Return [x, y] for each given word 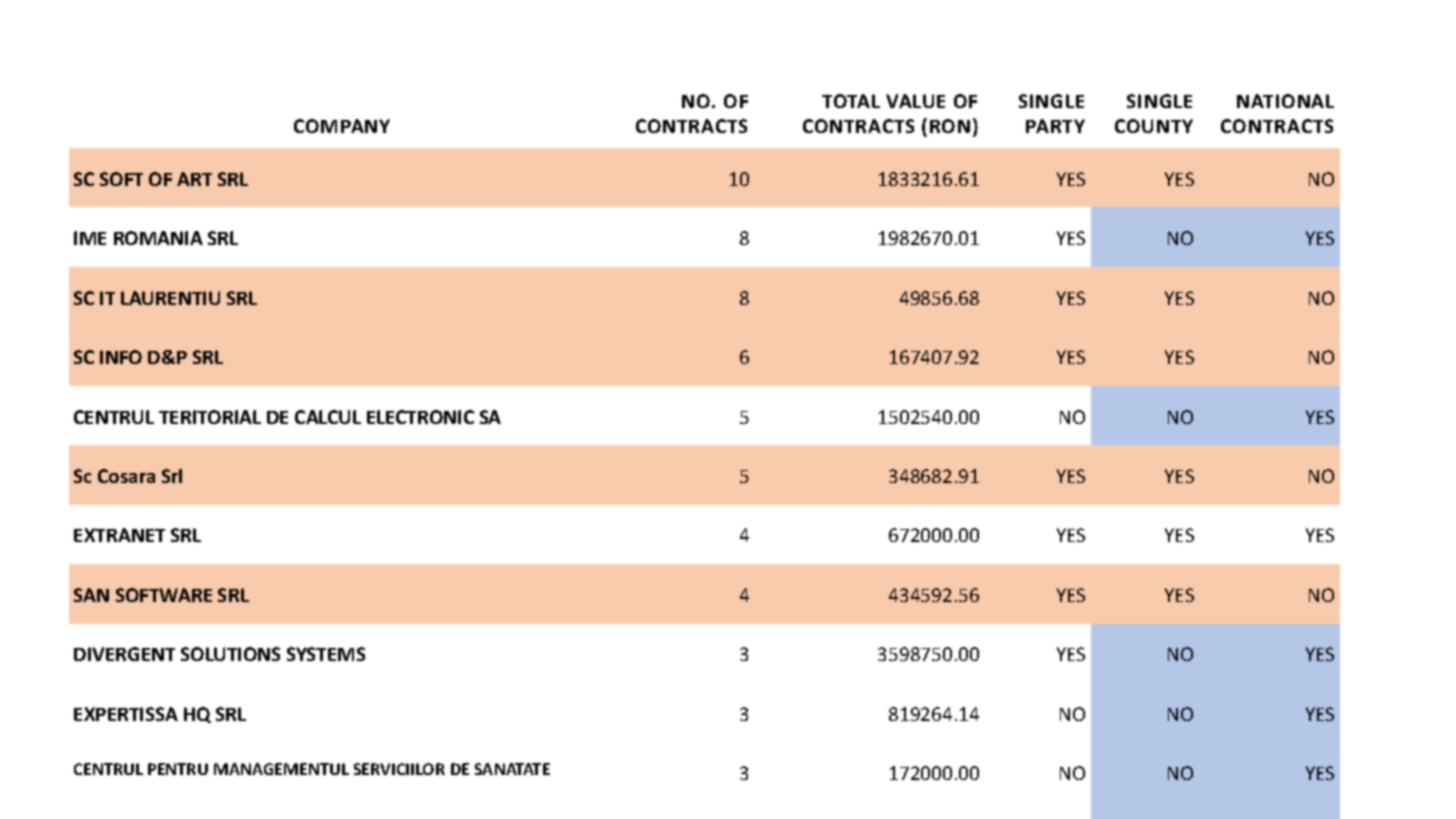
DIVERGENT [124, 654]
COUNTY [1154, 126]
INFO [121, 357]
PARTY [1055, 126]
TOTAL [851, 101]
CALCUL [328, 417]
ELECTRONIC [420, 417]
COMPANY [342, 126]
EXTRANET [119, 535]
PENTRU [178, 769]
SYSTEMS [326, 654]
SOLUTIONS [230, 654]
